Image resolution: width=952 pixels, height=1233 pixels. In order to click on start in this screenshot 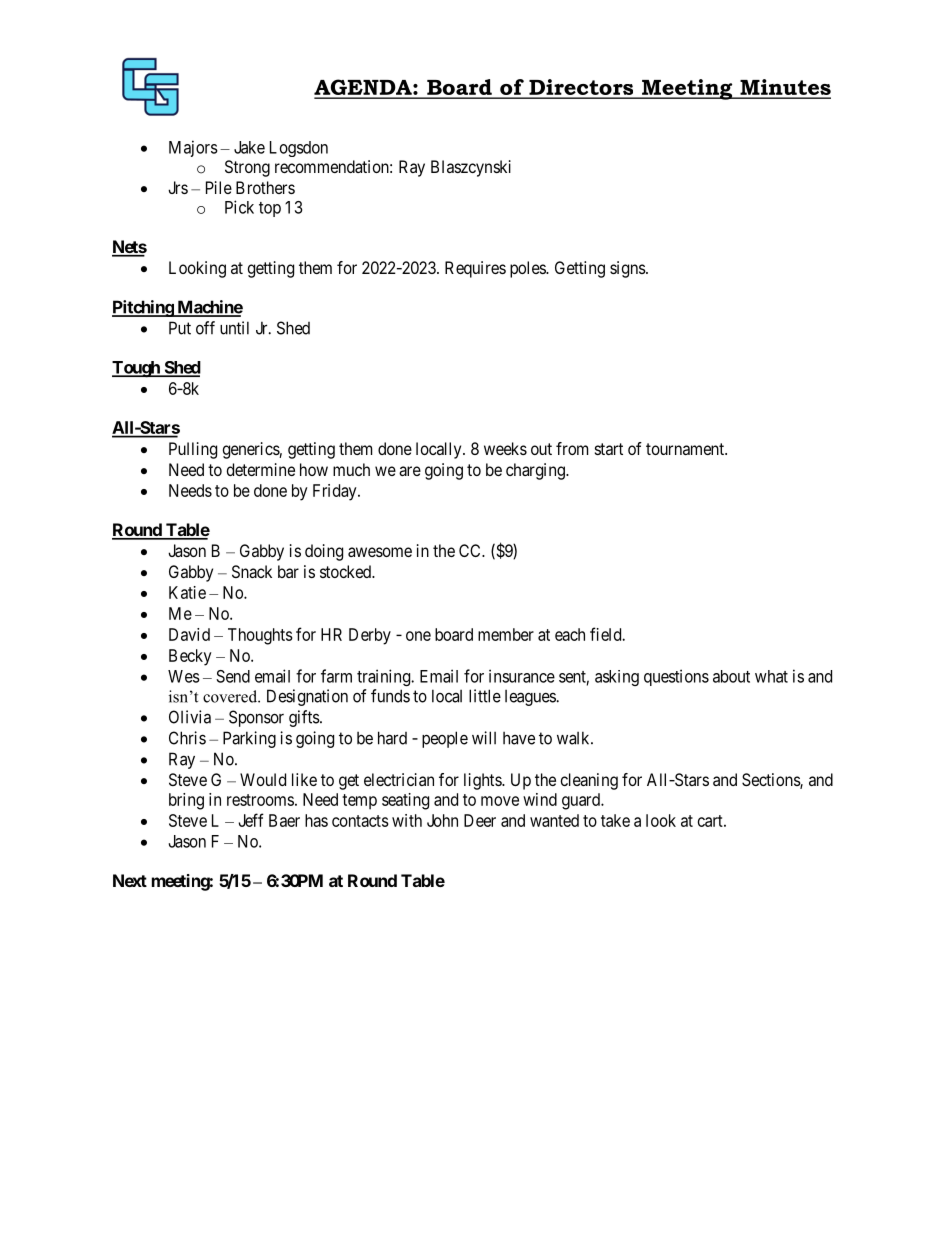, I will do `click(609, 449)`.
